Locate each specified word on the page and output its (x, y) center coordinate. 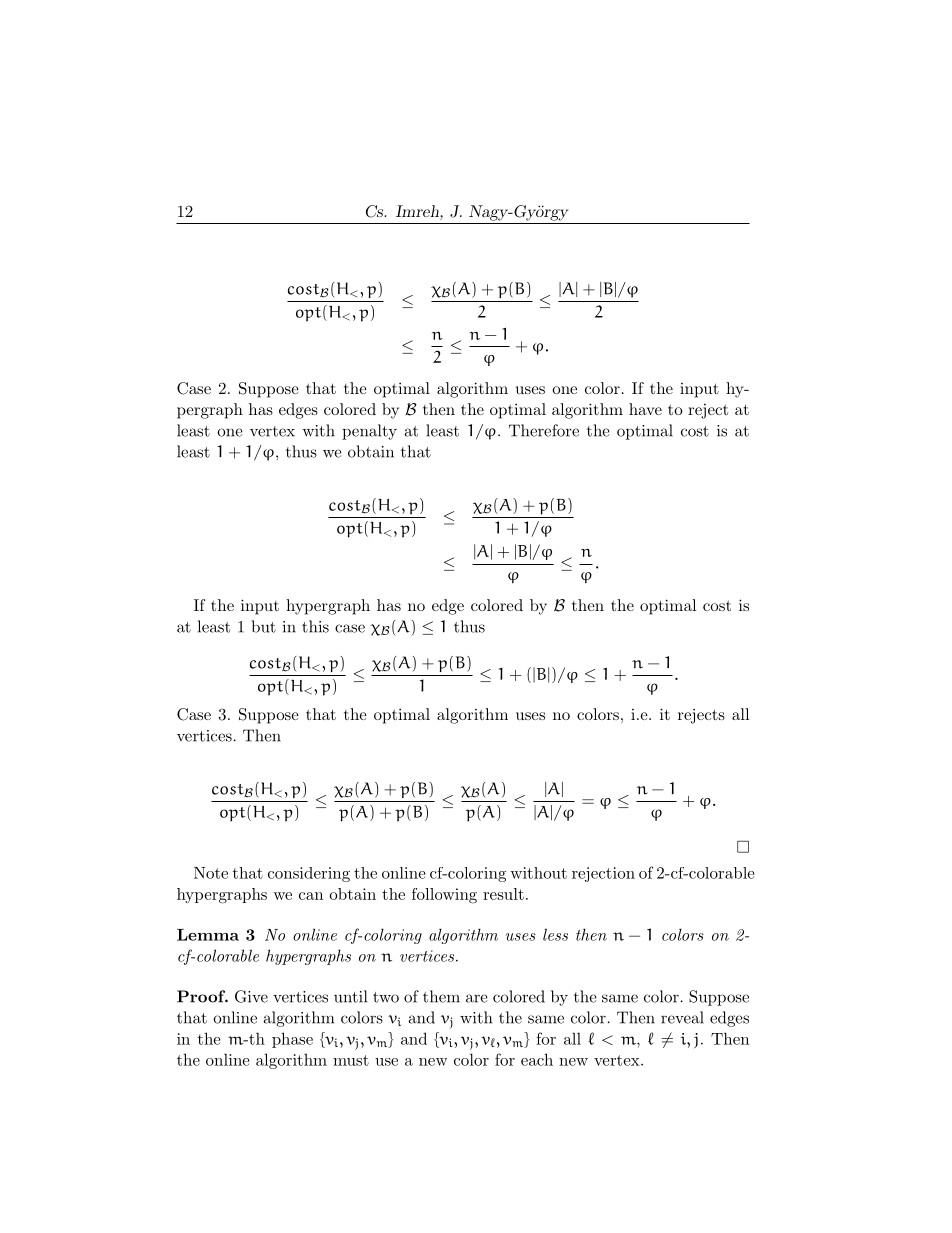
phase (292, 1040)
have (645, 409)
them (441, 996)
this (315, 626)
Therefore (544, 430)
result (503, 894)
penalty (369, 432)
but (263, 626)
